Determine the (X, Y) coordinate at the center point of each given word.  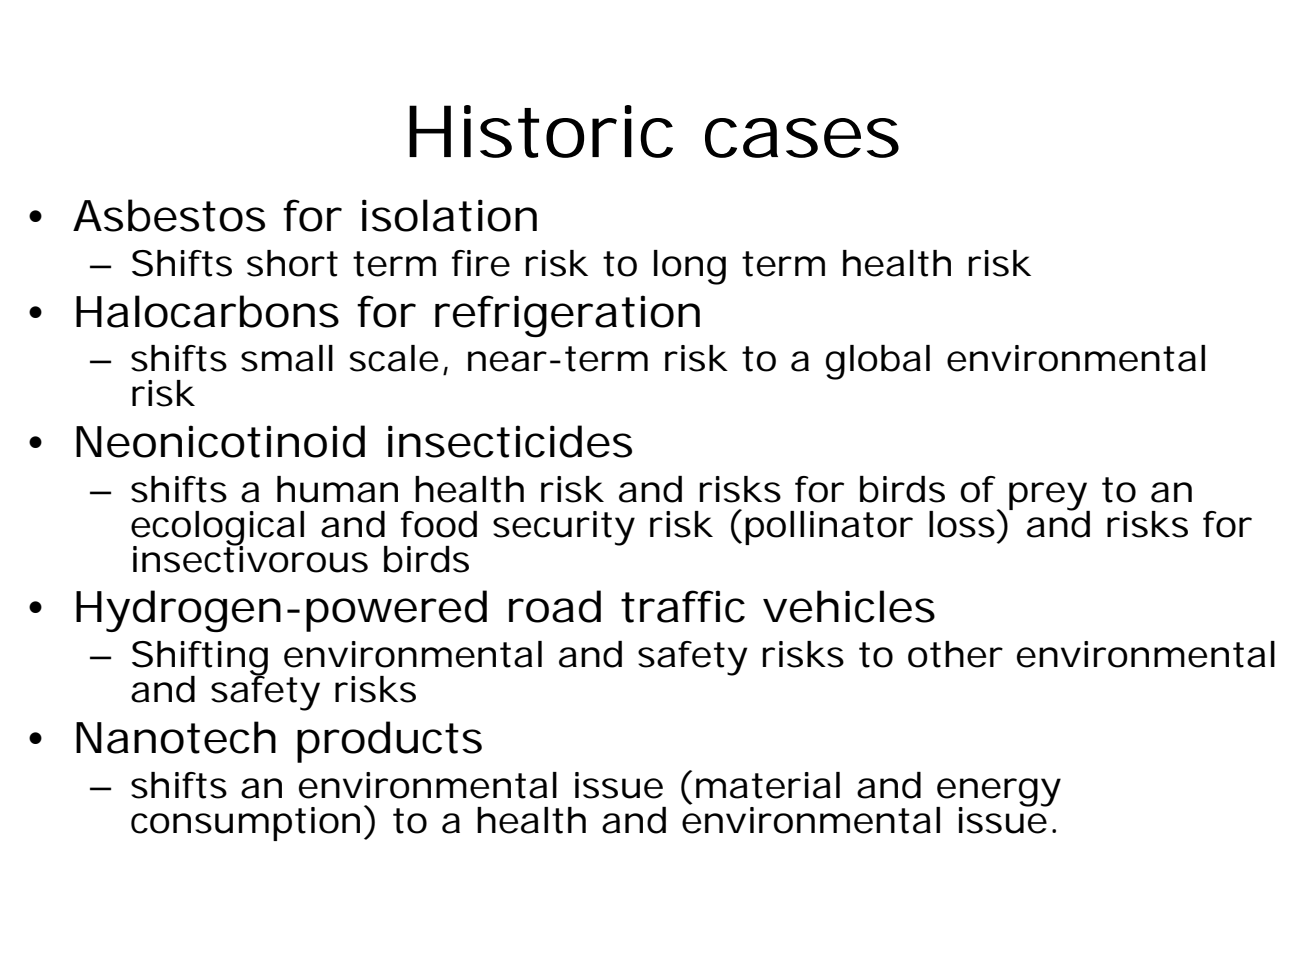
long (690, 267)
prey (1049, 497)
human (337, 489)
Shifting (200, 659)
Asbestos (169, 215)
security (564, 528)
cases (802, 138)
